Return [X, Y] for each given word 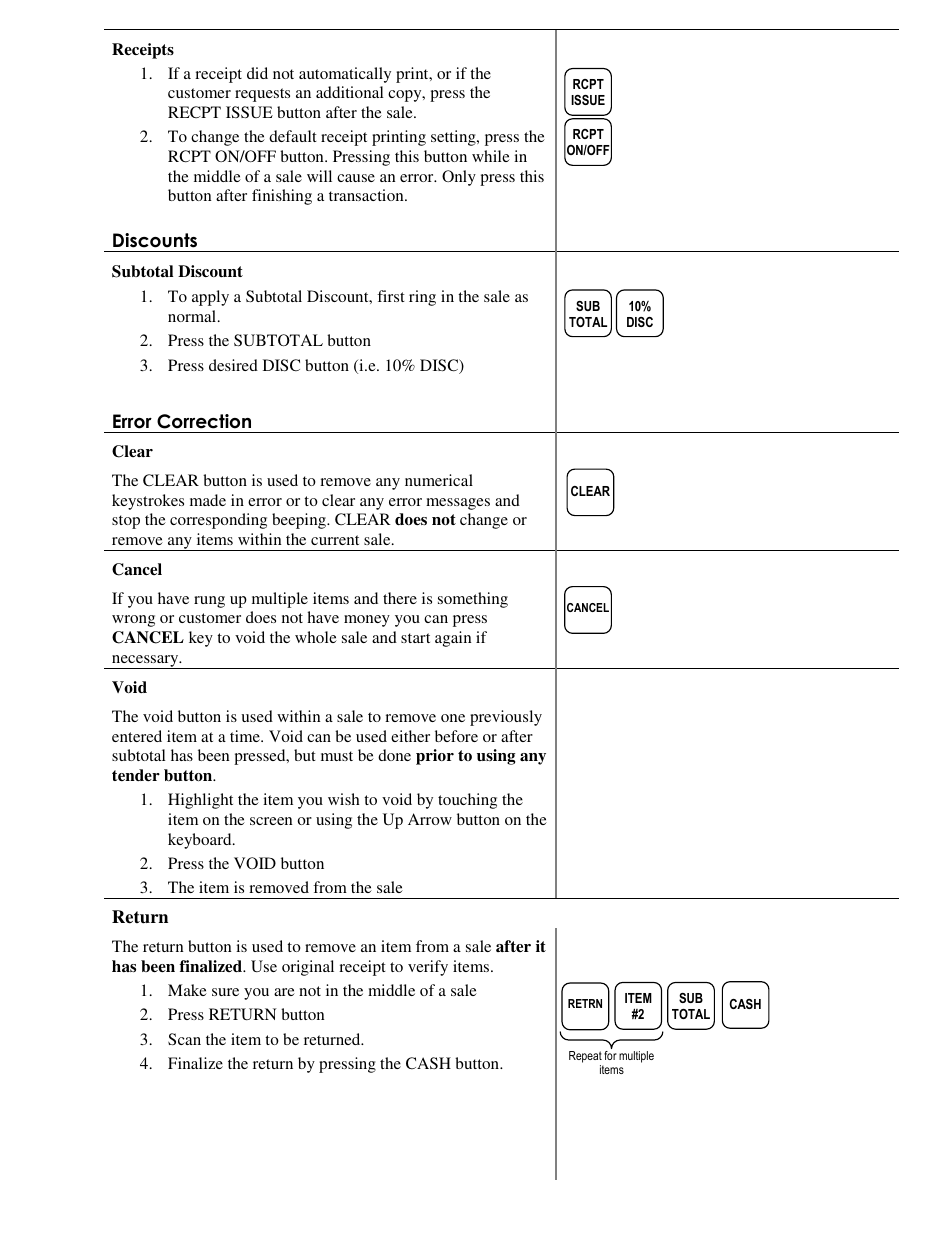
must [337, 756]
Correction [204, 421]
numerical [439, 480]
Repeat [585, 1057]
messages [458, 504]
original [308, 968]
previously [506, 718]
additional [350, 92]
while [491, 156]
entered [137, 736]
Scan [184, 1039]
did [257, 73]
